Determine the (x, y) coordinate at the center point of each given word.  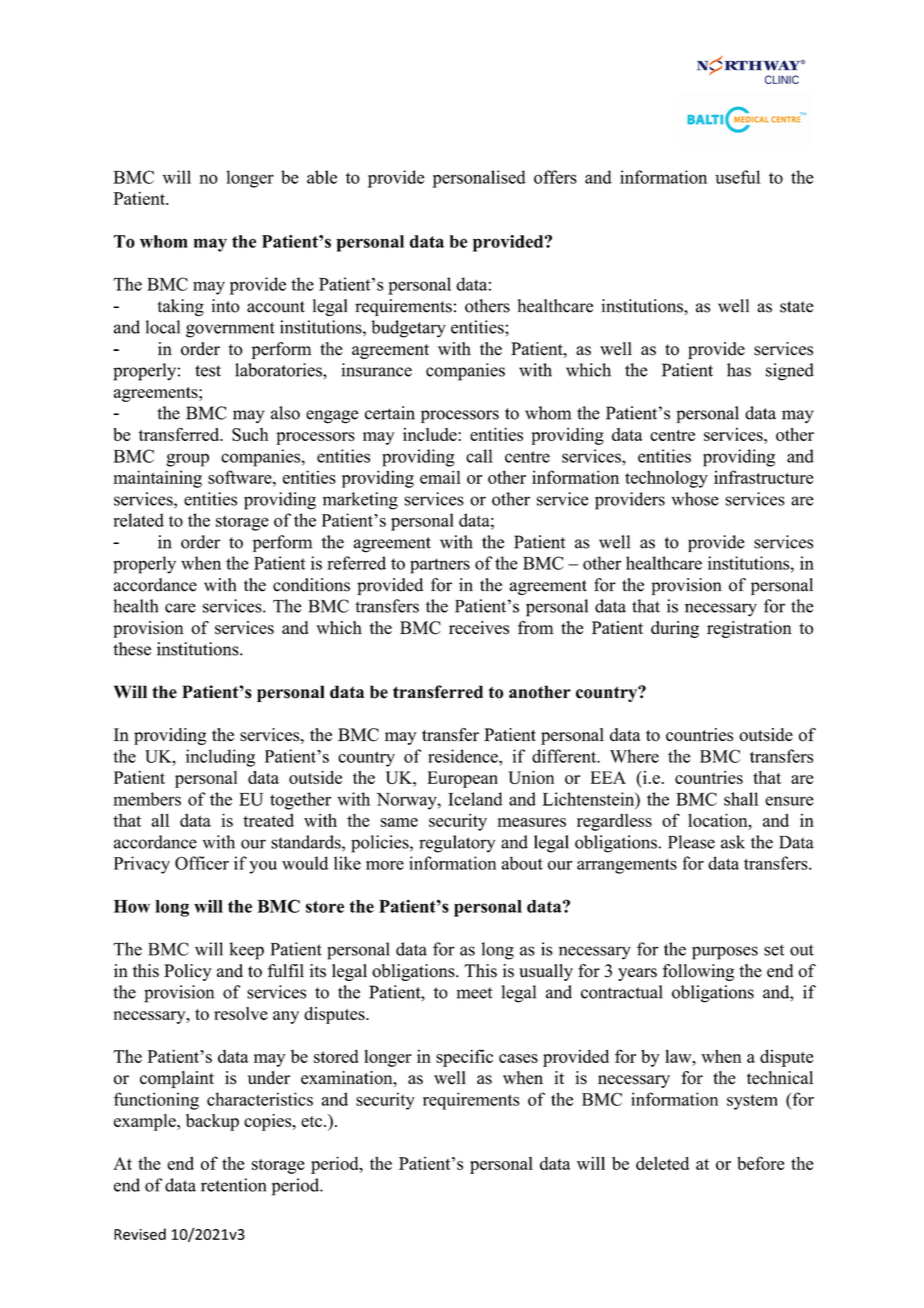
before (760, 1163)
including (220, 758)
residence (464, 756)
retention (233, 1185)
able (322, 177)
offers (555, 177)
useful (738, 177)
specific (464, 1058)
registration (749, 629)
